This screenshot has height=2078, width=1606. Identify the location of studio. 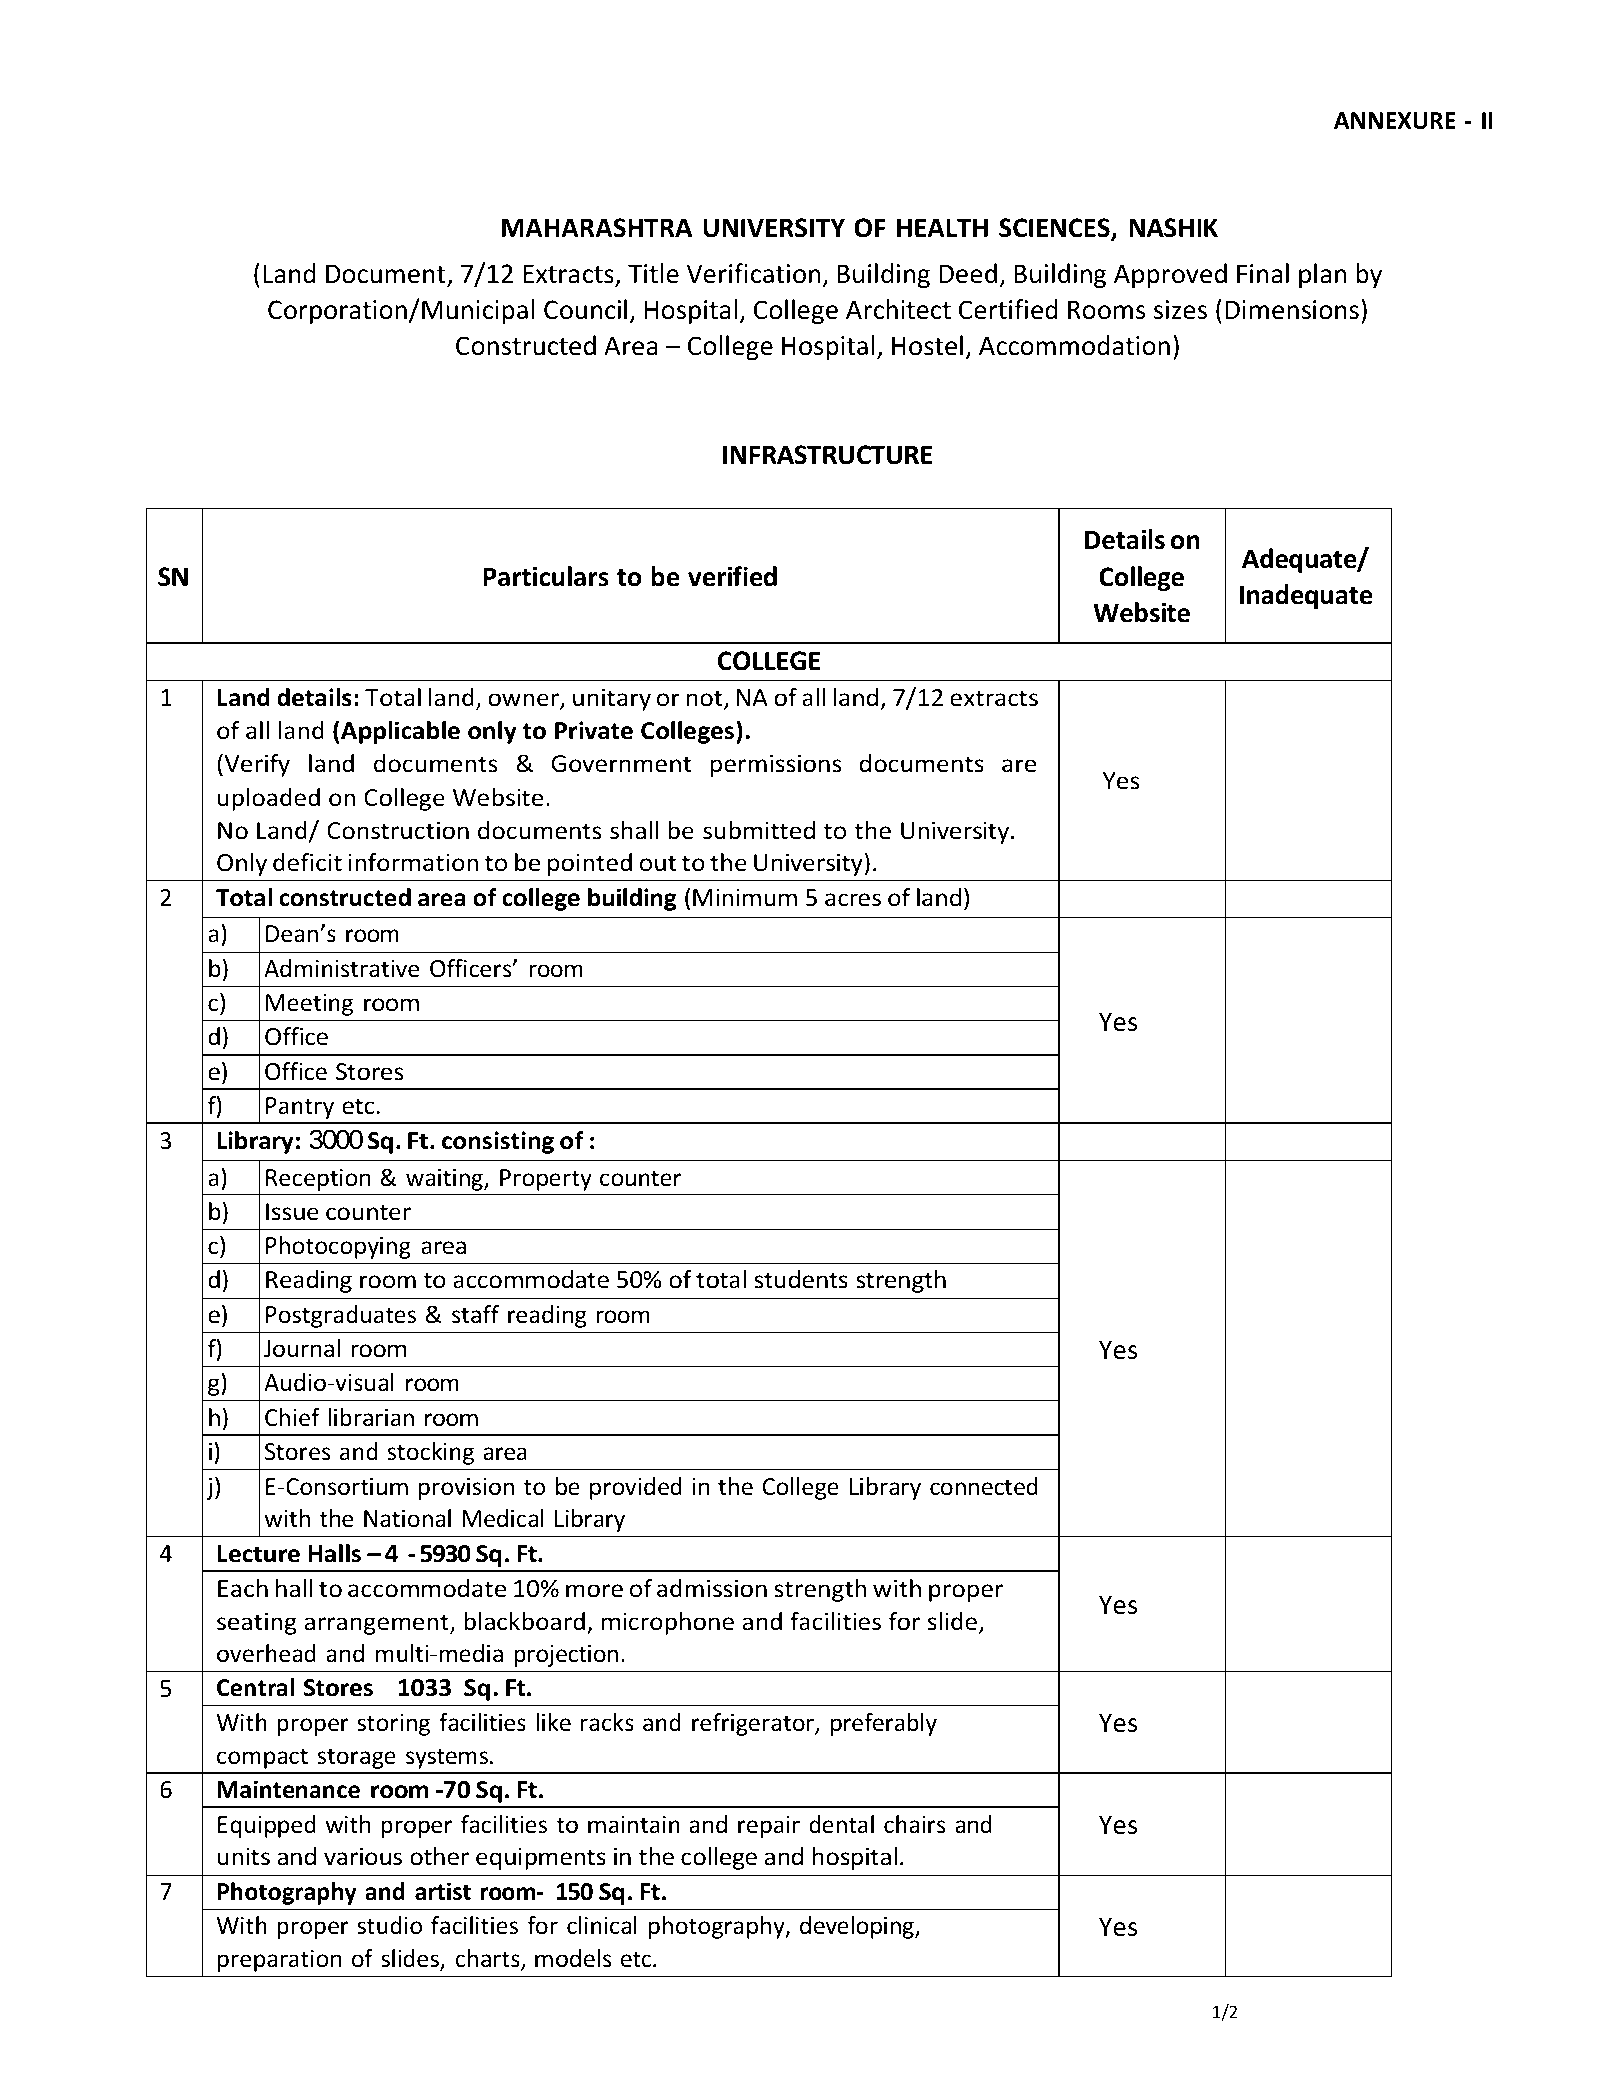
(389, 1925).
